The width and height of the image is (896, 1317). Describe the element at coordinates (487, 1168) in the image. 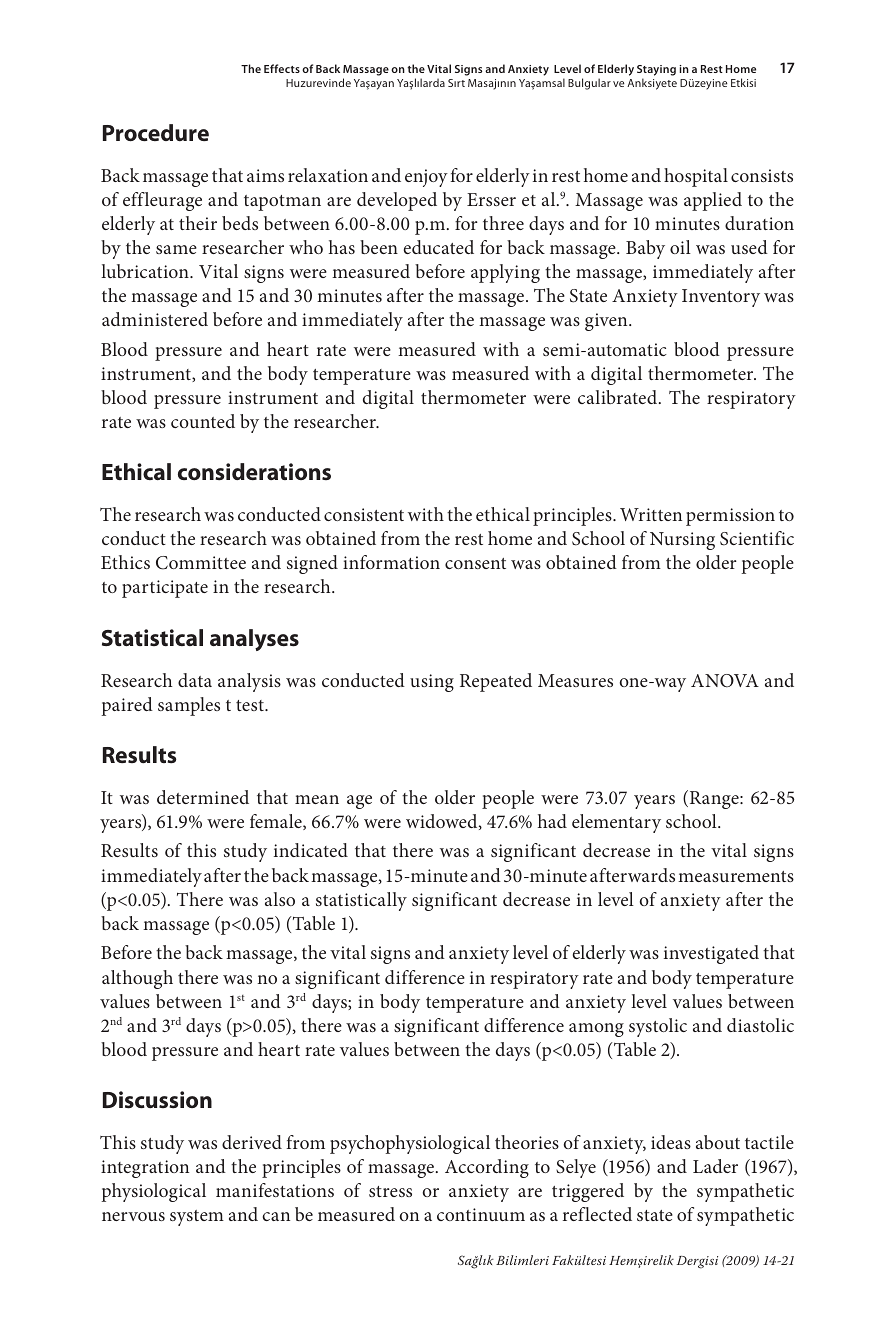

I see `According` at that location.
